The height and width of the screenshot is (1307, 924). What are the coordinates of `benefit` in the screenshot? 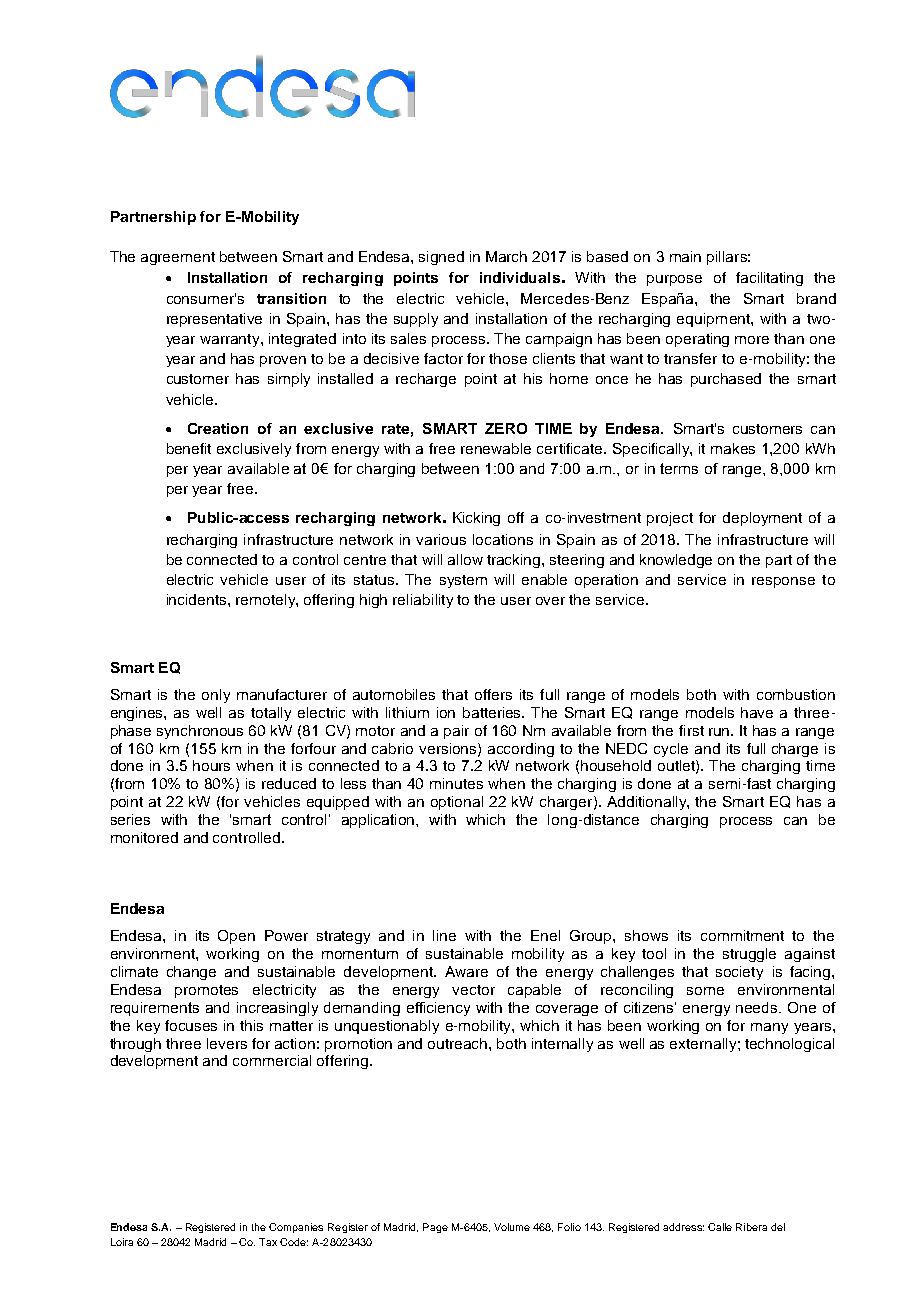 It's located at (189, 448).
